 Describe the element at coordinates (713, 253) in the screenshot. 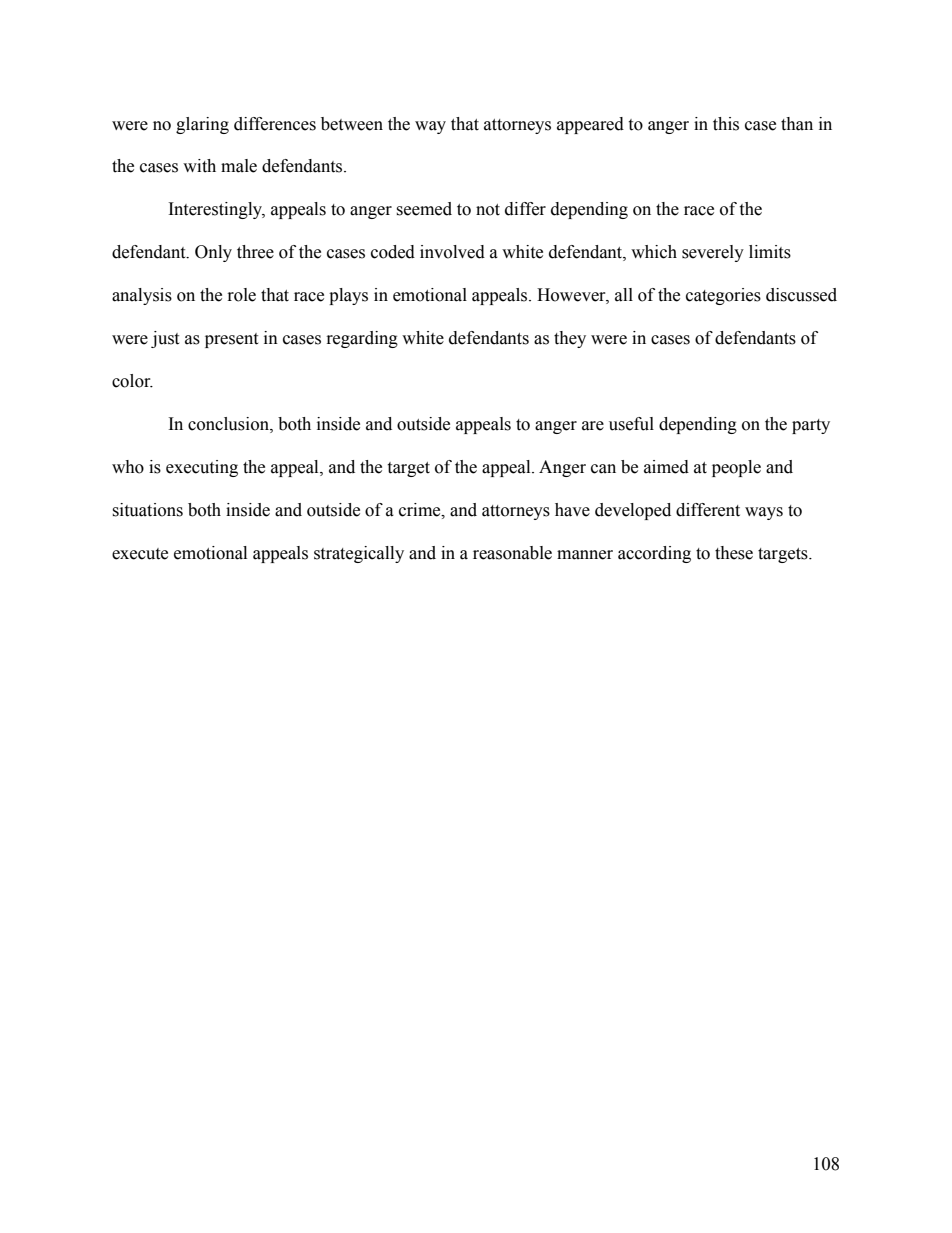

I see `severely` at that location.
